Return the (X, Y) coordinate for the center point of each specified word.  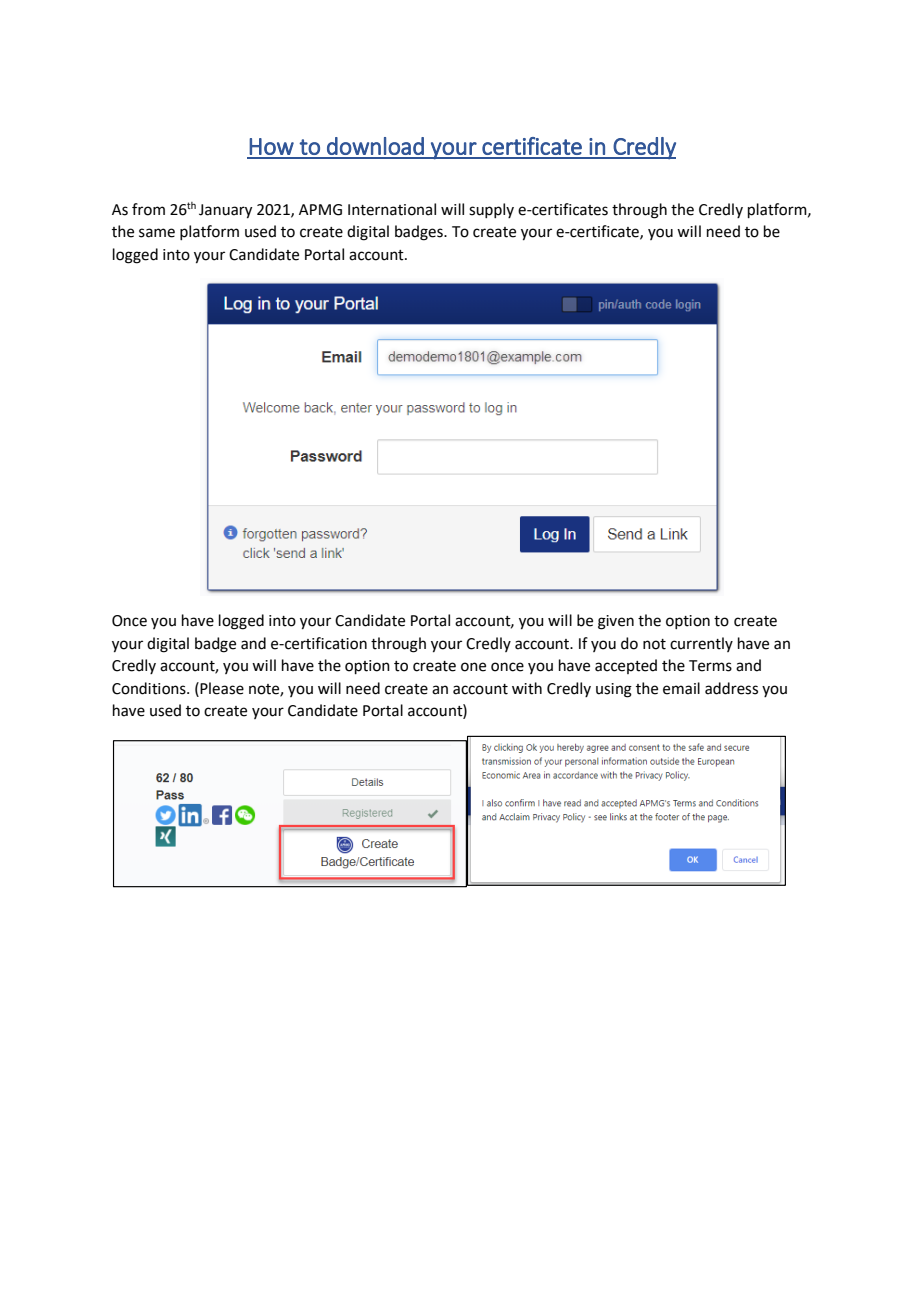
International (392, 209)
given (616, 622)
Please (222, 688)
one (473, 667)
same (157, 233)
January (225, 211)
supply (491, 210)
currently (701, 644)
